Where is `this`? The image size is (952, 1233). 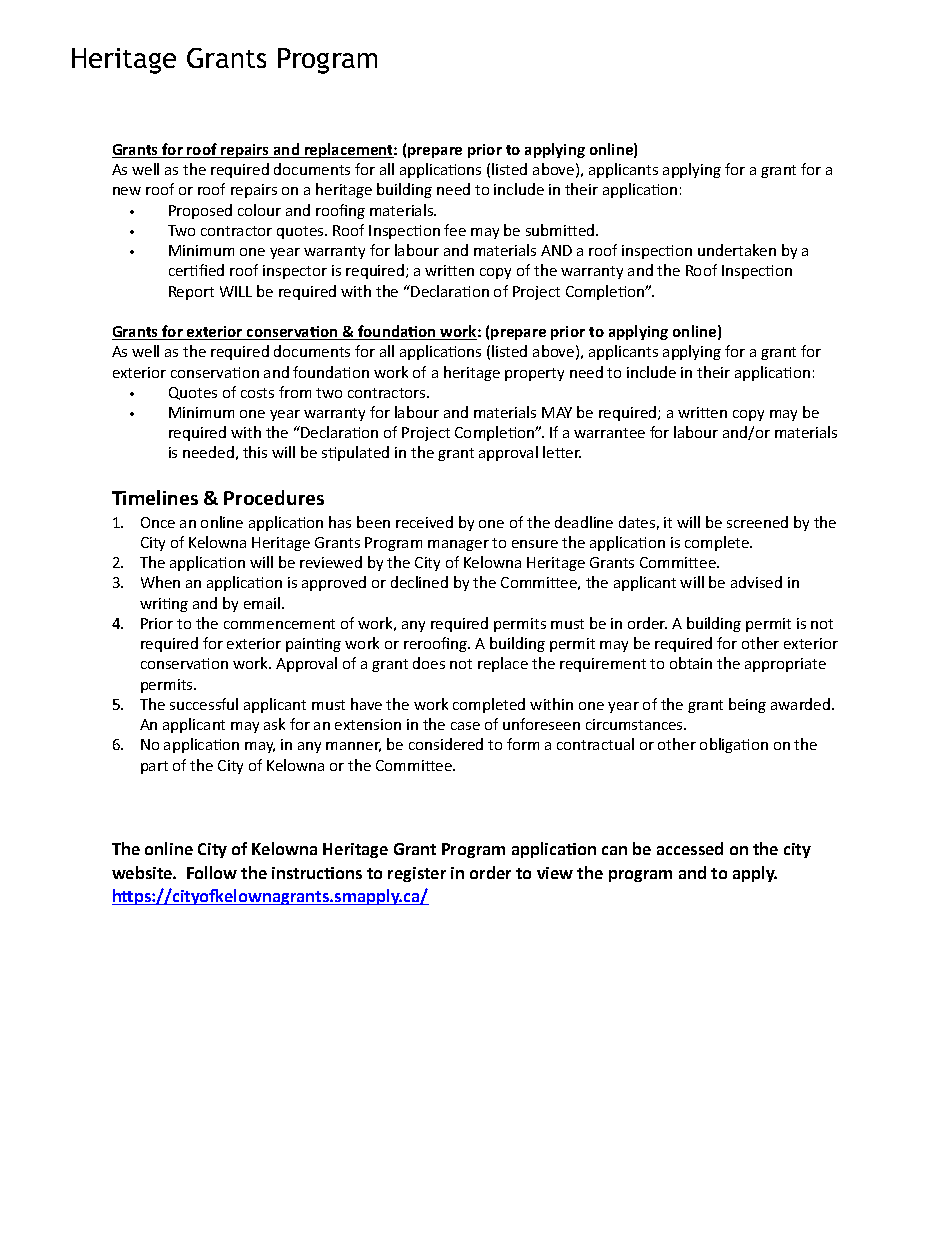
this is located at coordinates (255, 452).
